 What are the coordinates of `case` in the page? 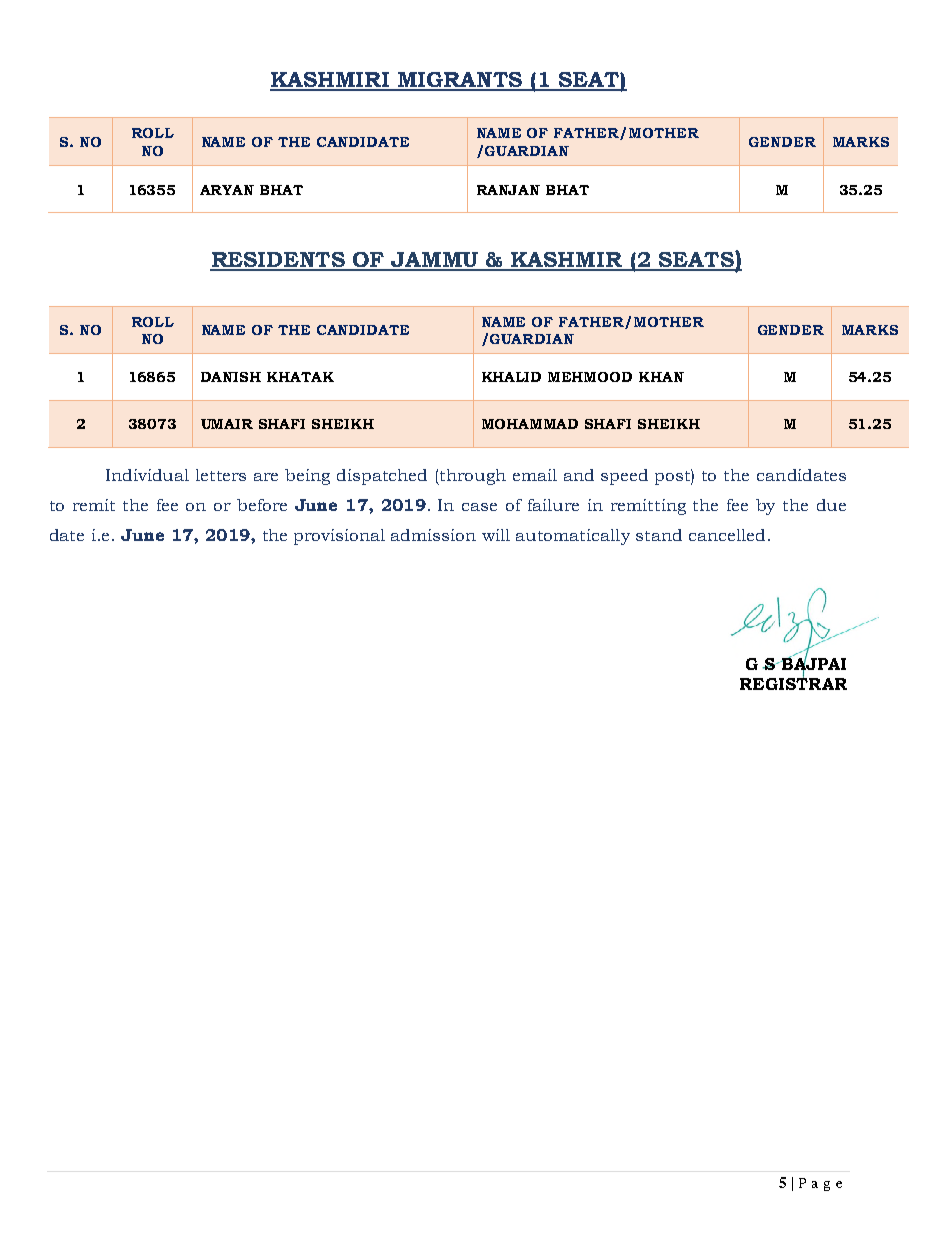 It's located at (479, 507).
